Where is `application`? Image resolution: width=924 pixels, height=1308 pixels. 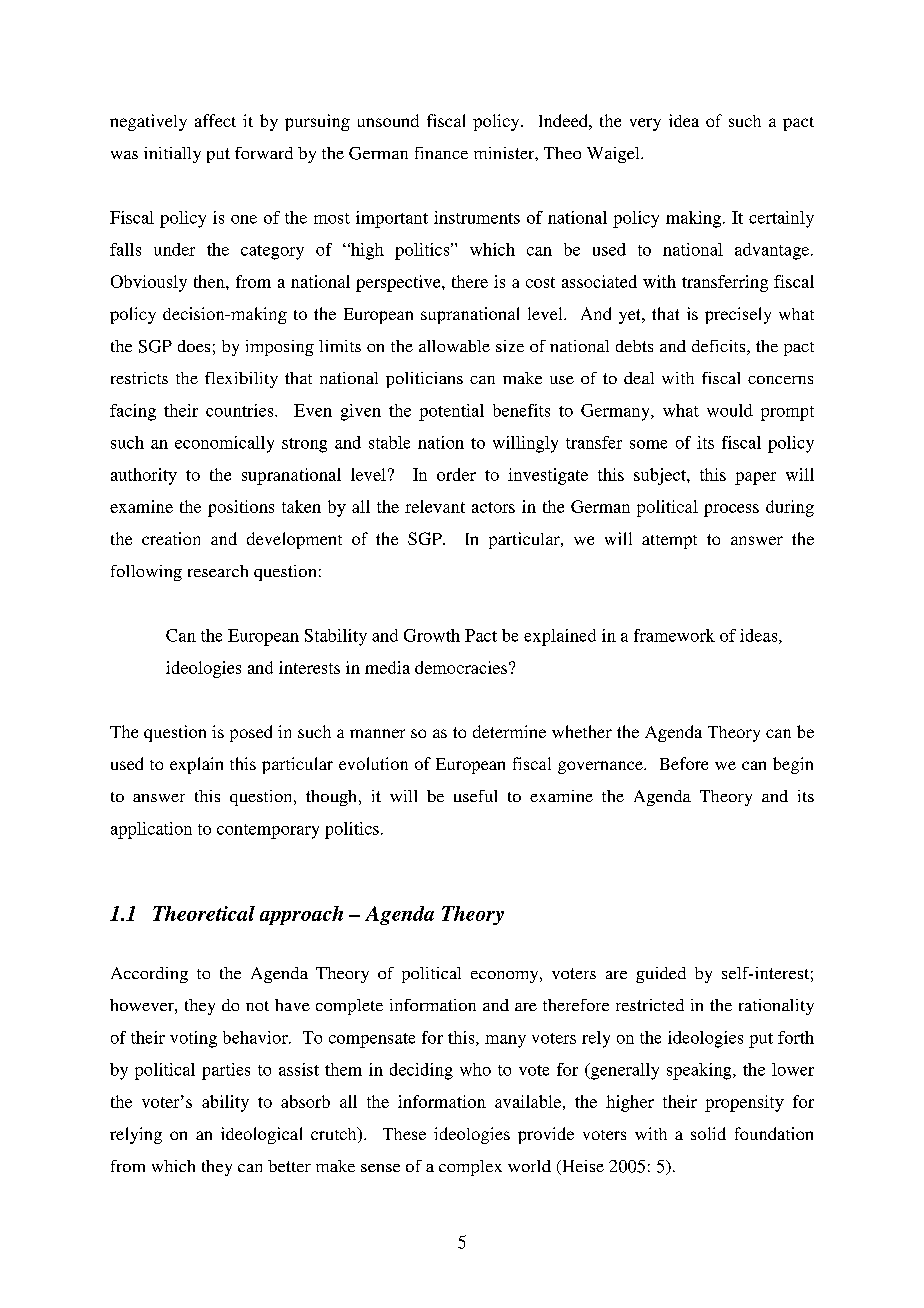 application is located at coordinates (151, 830).
